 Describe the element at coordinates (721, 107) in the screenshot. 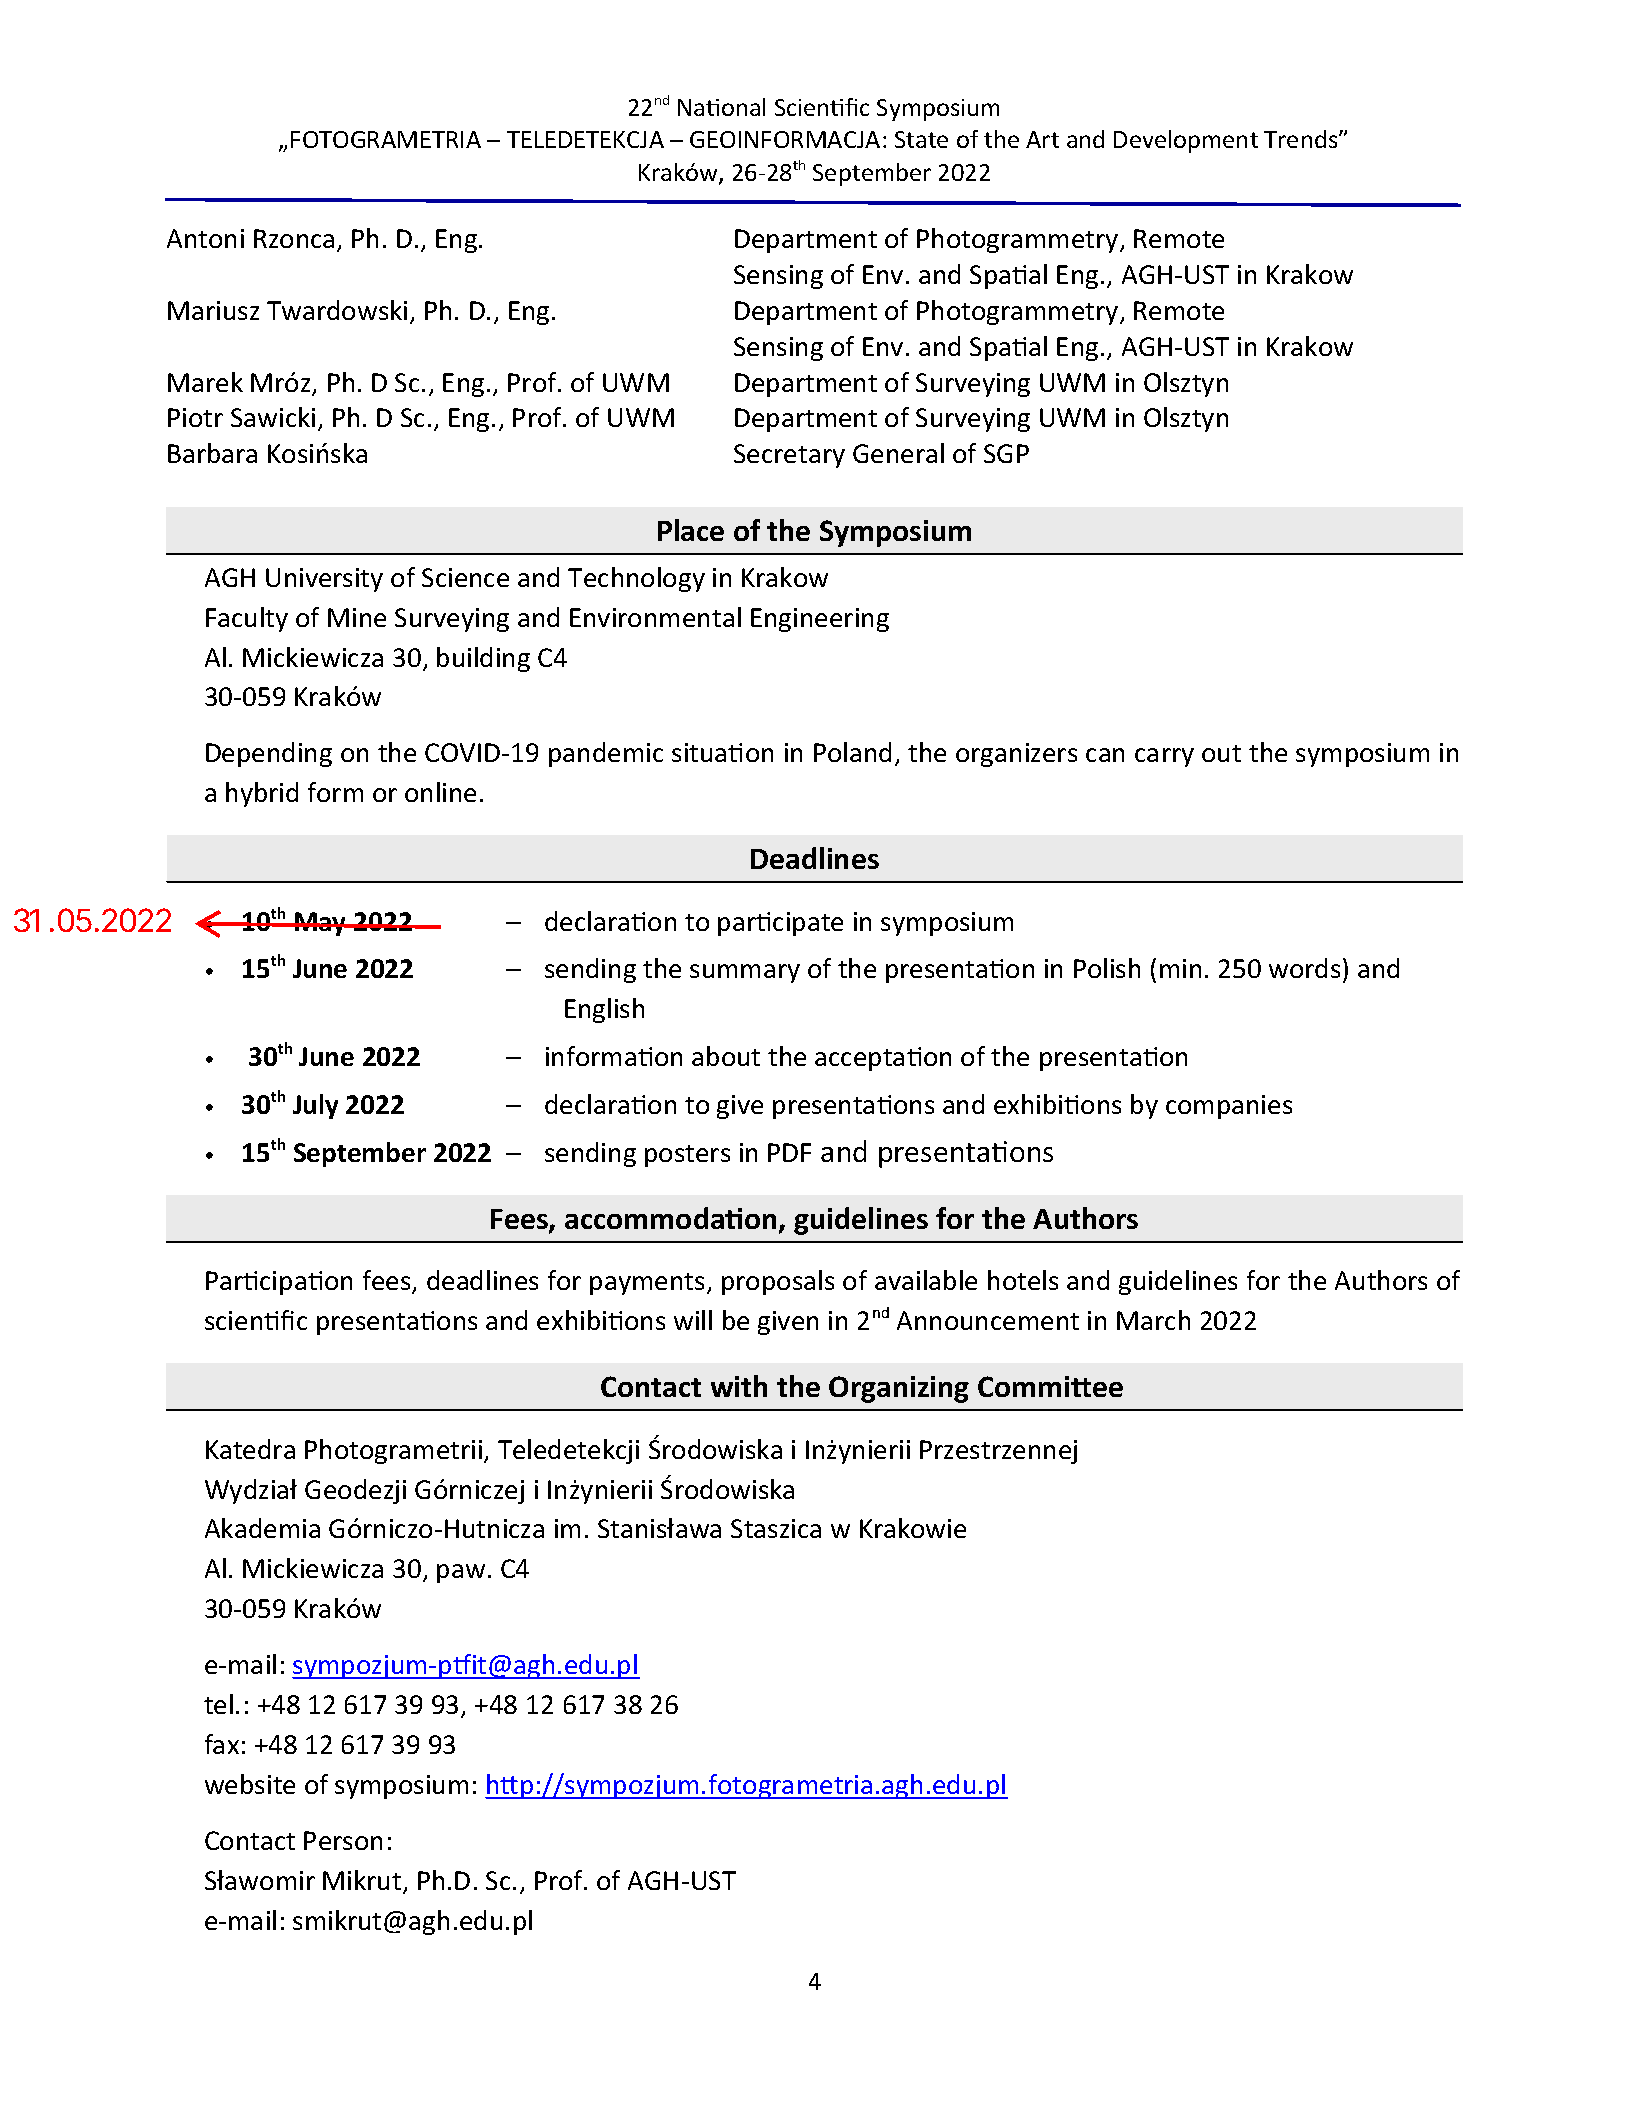

I see `National` at that location.
